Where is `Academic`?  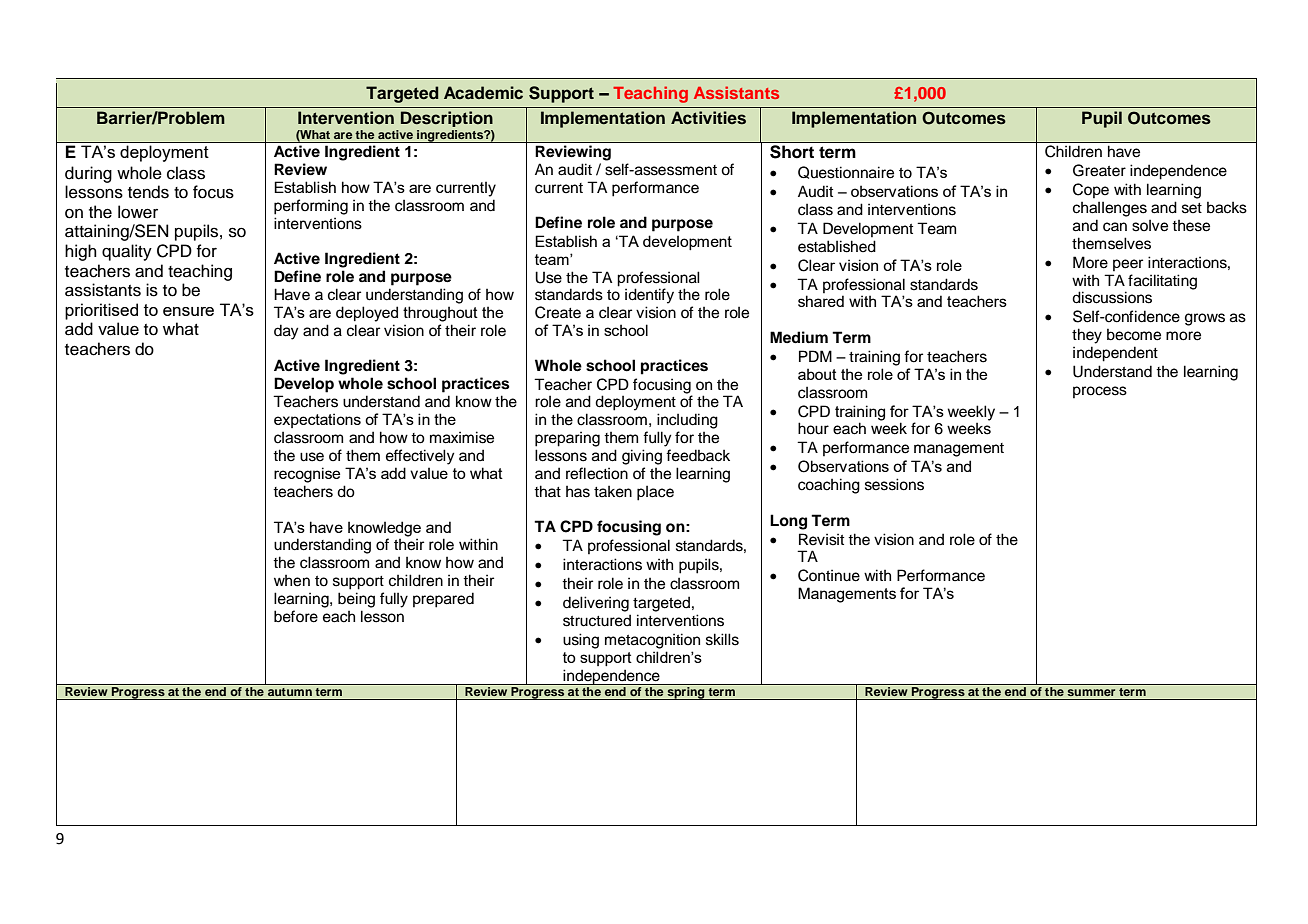
Academic is located at coordinates (483, 92).
